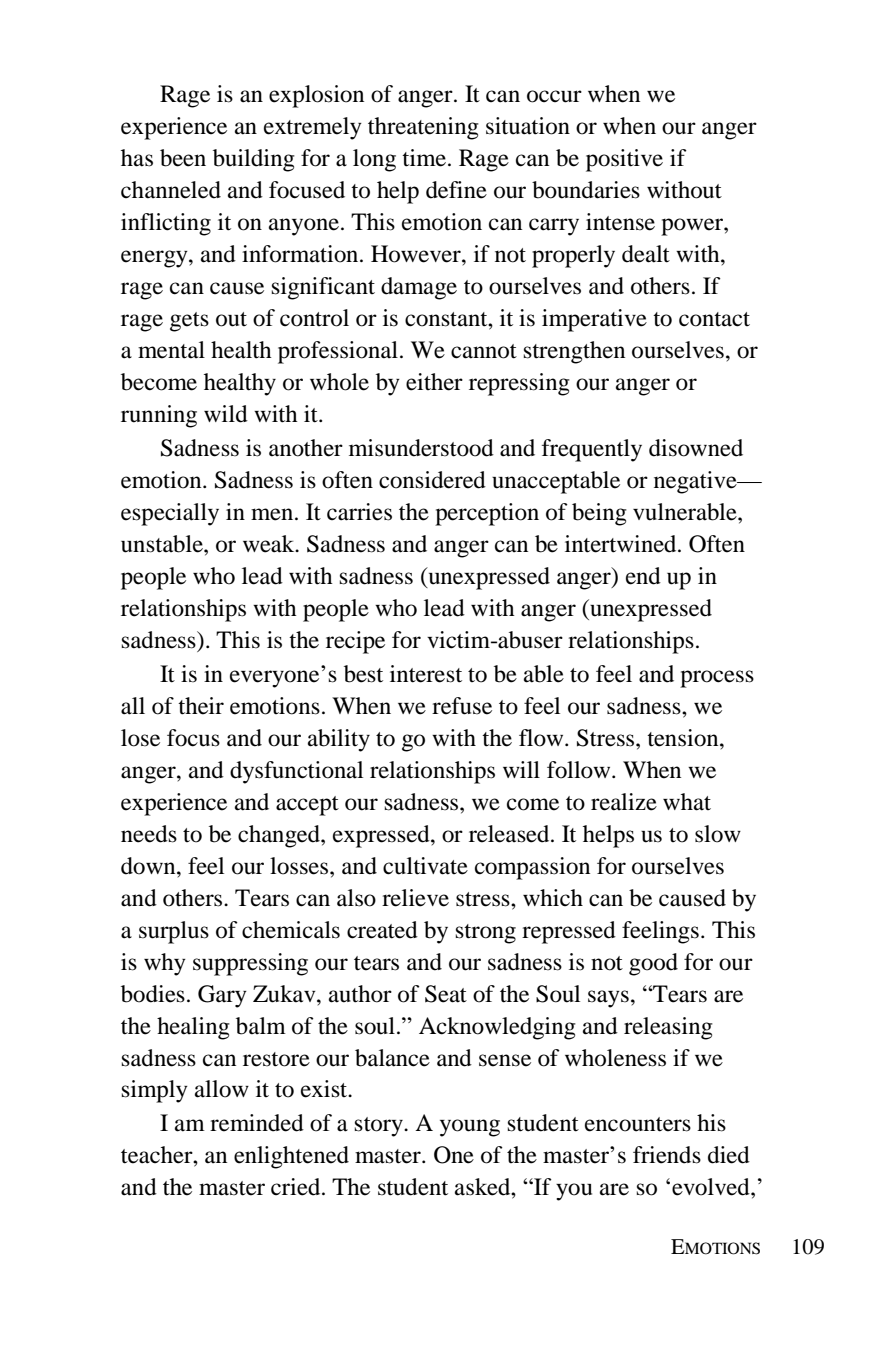 Image resolution: width=887 pixels, height=1372 pixels. Describe the element at coordinates (426, 674) in the page. I see `interest` at that location.
